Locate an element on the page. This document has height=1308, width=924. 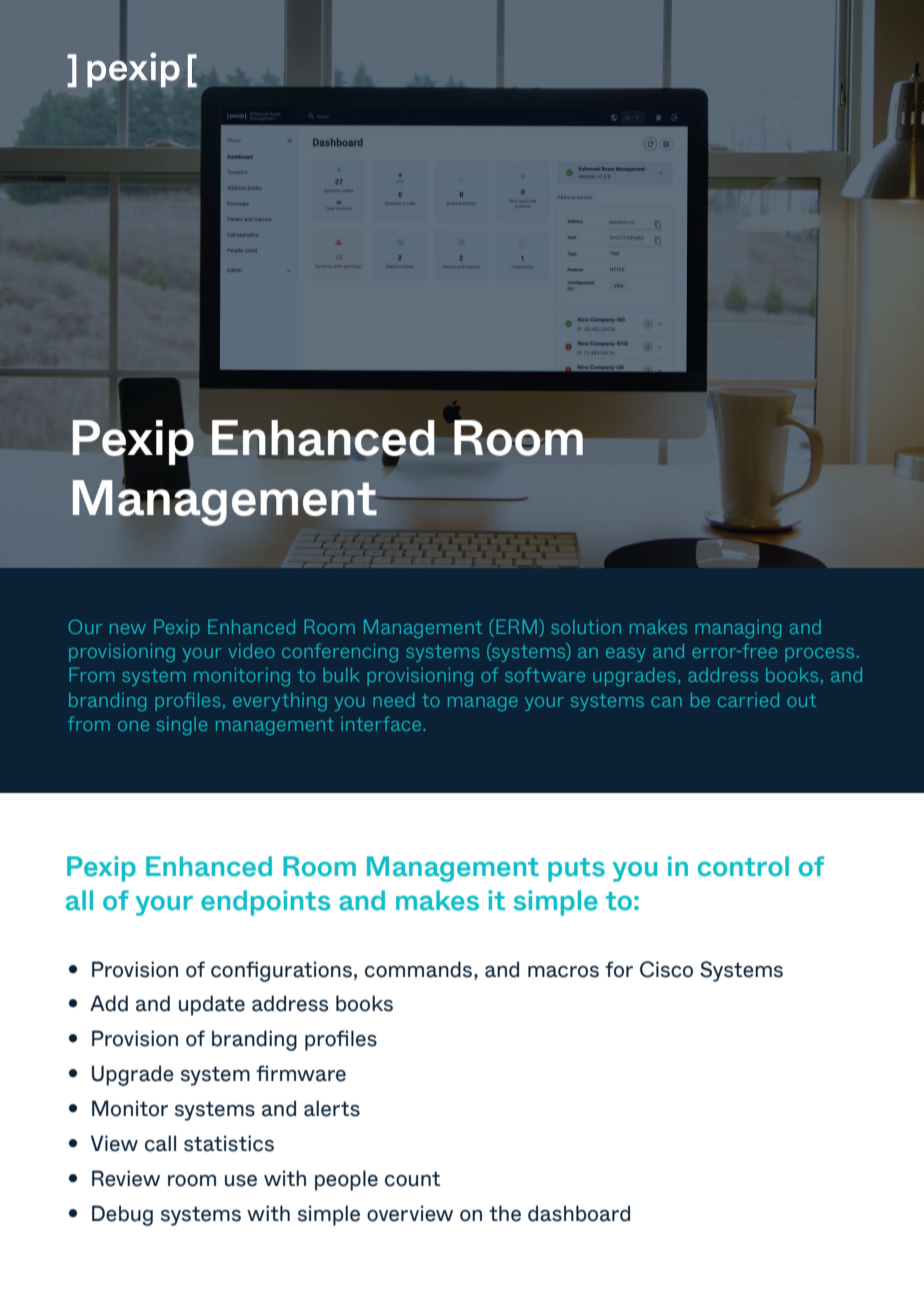
dashboard is located at coordinates (579, 1213).
